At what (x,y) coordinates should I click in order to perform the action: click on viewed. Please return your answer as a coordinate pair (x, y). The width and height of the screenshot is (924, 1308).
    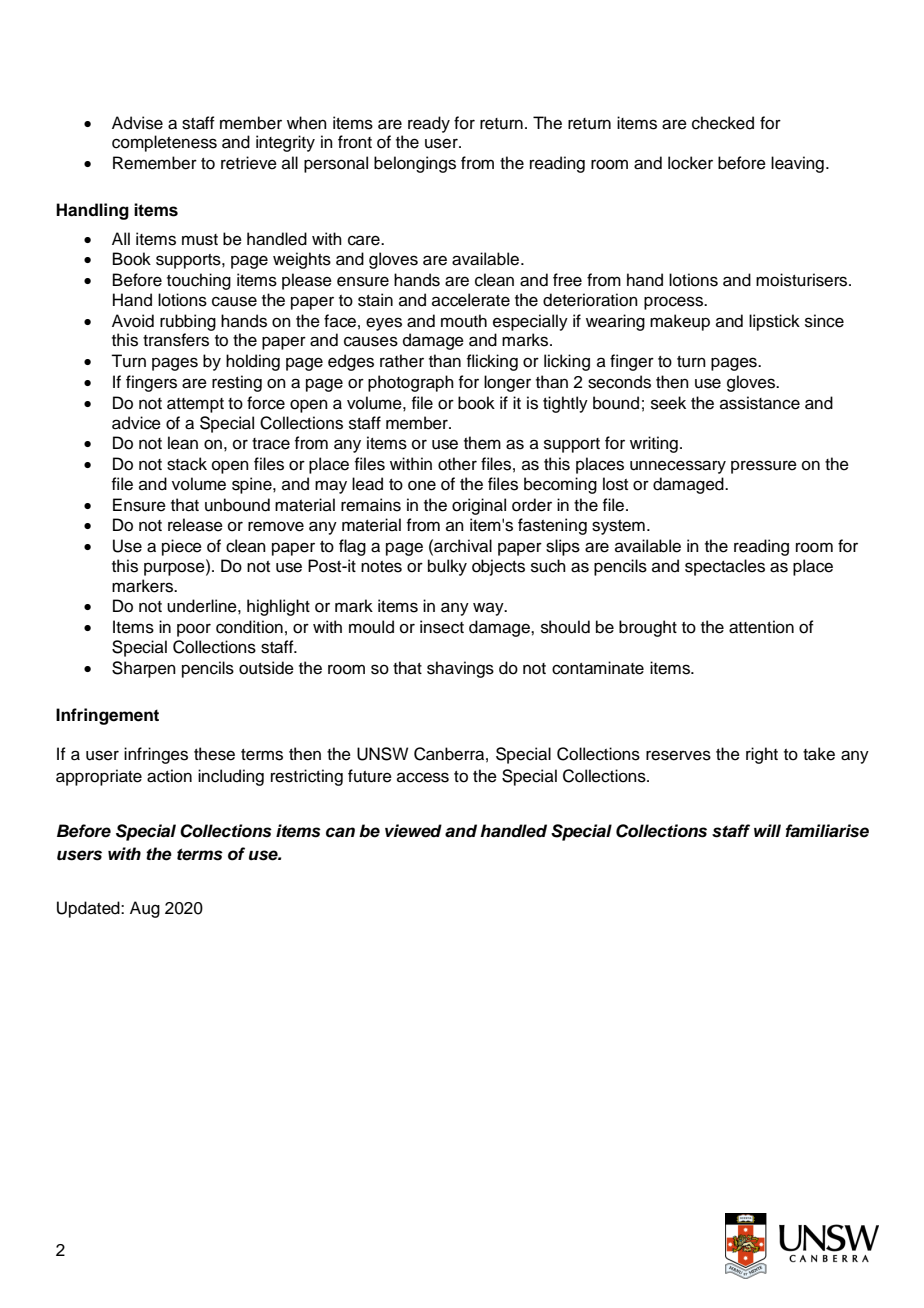
    Looking at the image, I should click on (413, 831).
